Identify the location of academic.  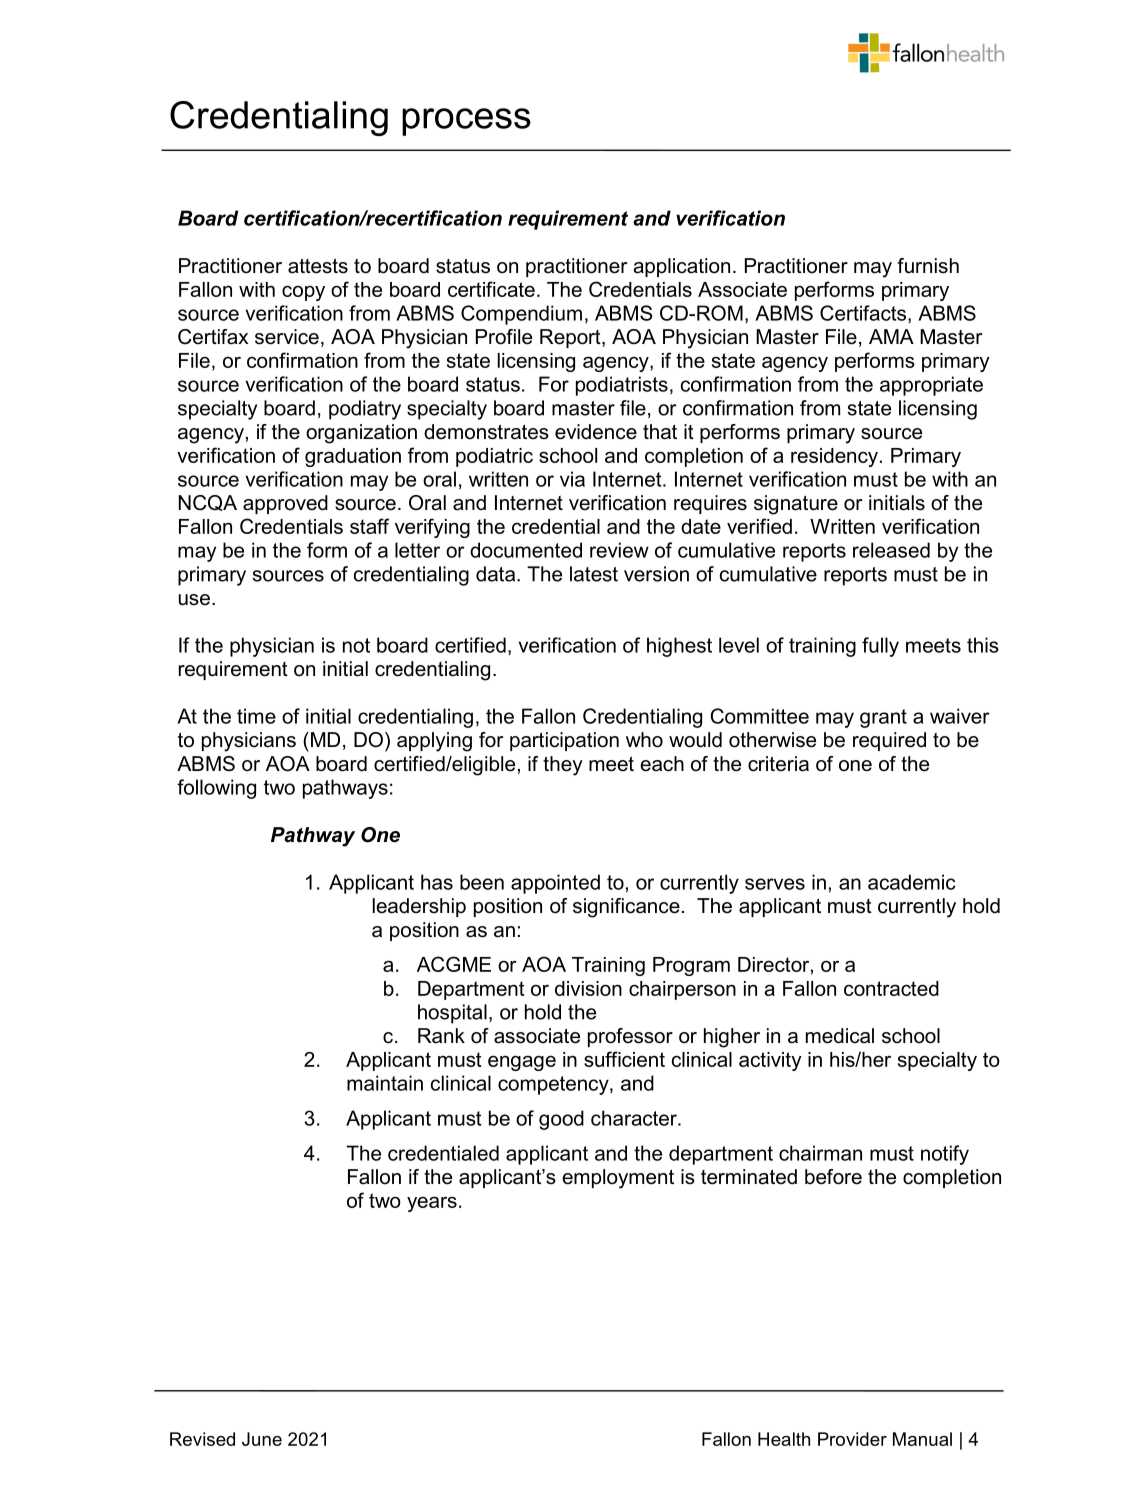
(911, 882).
